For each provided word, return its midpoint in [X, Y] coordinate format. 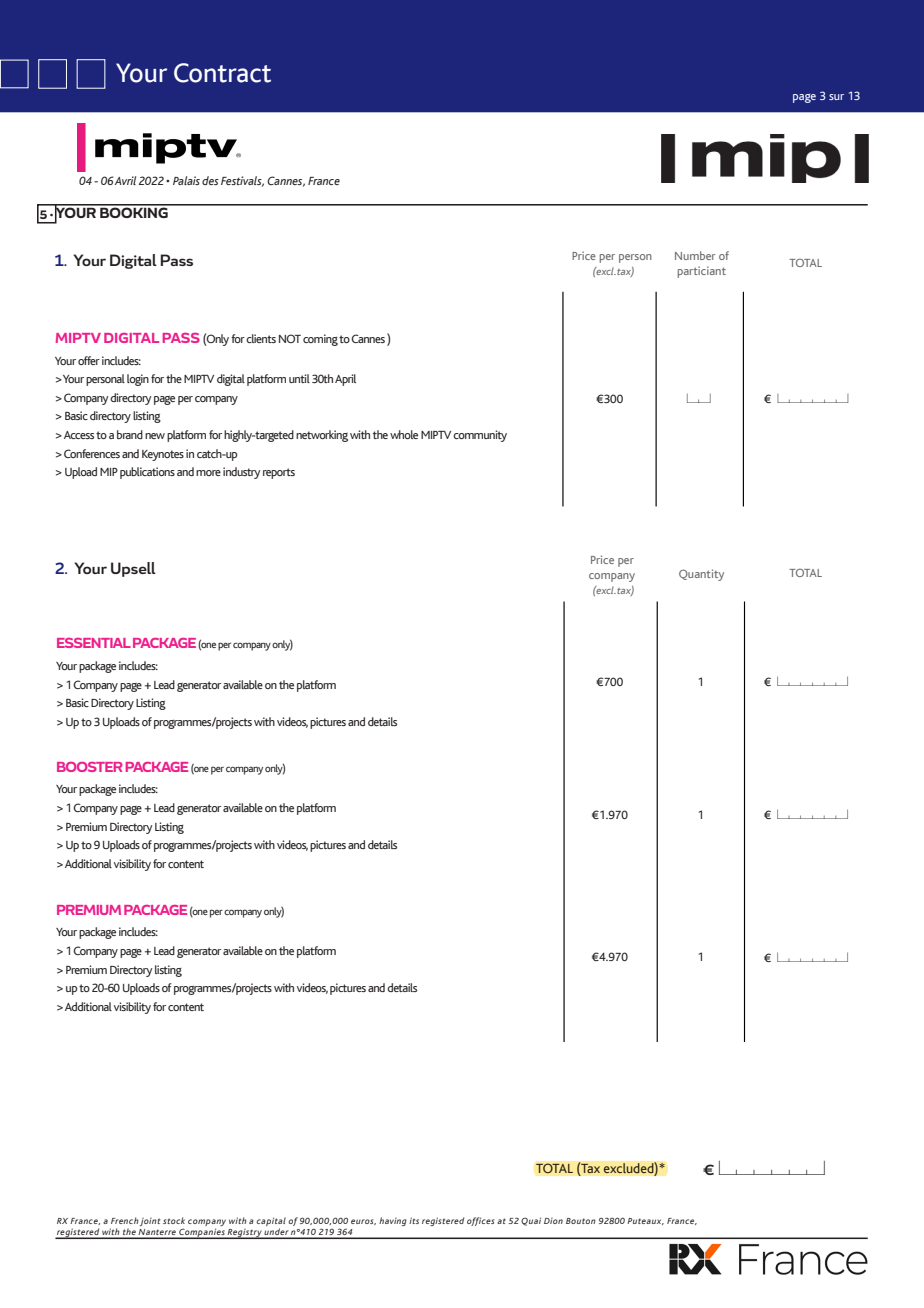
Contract [222, 73]
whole [404, 434]
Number [695, 255]
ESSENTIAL [94, 643]
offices [480, 1221]
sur [836, 97]
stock [174, 1220]
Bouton [581, 1221]
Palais [186, 180]
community [480, 436]
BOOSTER [89, 767]
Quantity [701, 575]
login [138, 380]
